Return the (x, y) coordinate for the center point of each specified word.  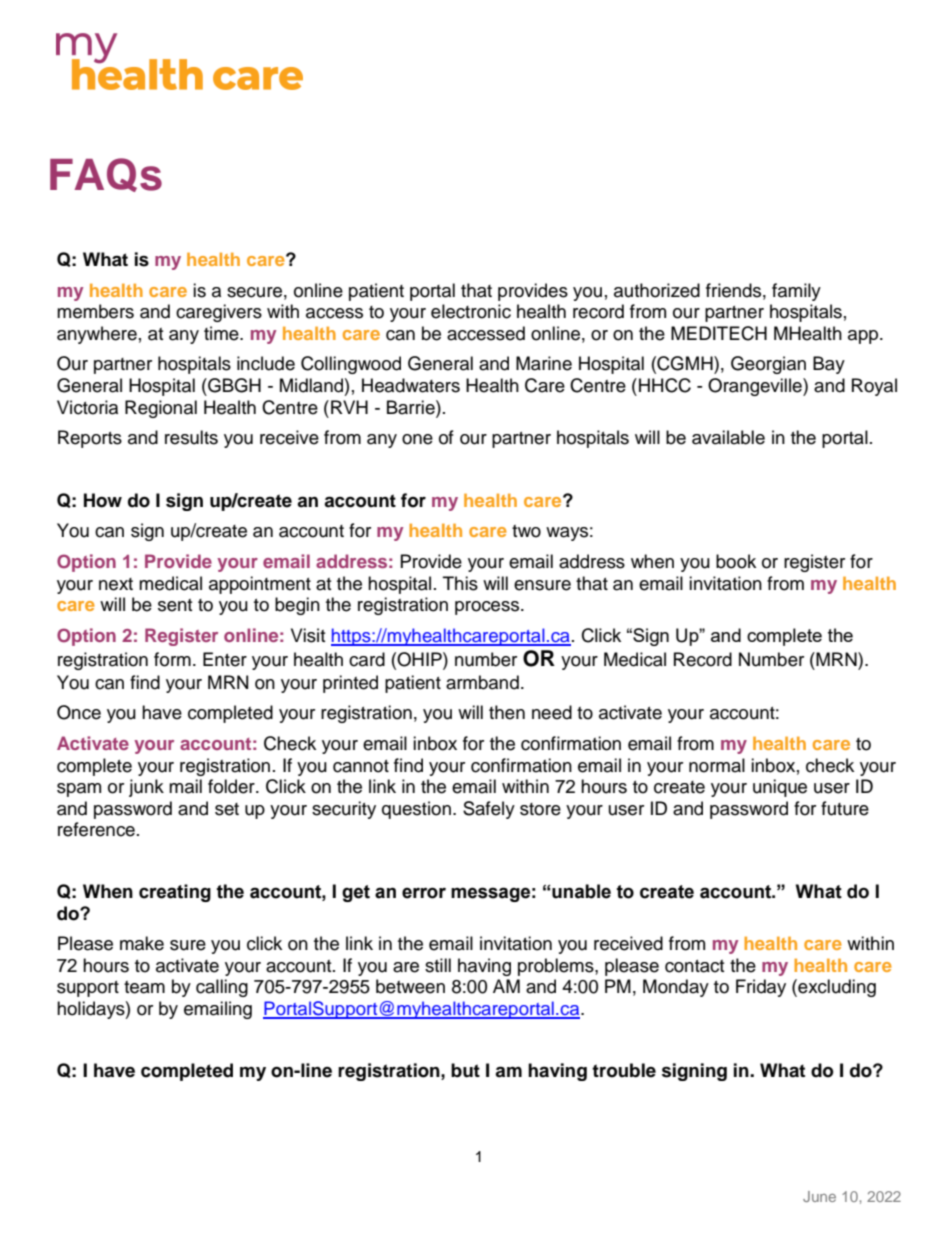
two (526, 531)
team (144, 987)
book (736, 561)
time (222, 333)
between (410, 986)
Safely (489, 810)
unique (780, 788)
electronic (471, 311)
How (103, 500)
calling (222, 988)
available (728, 437)
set (227, 809)
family (796, 292)
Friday (761, 988)
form (172, 659)
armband (482, 682)
